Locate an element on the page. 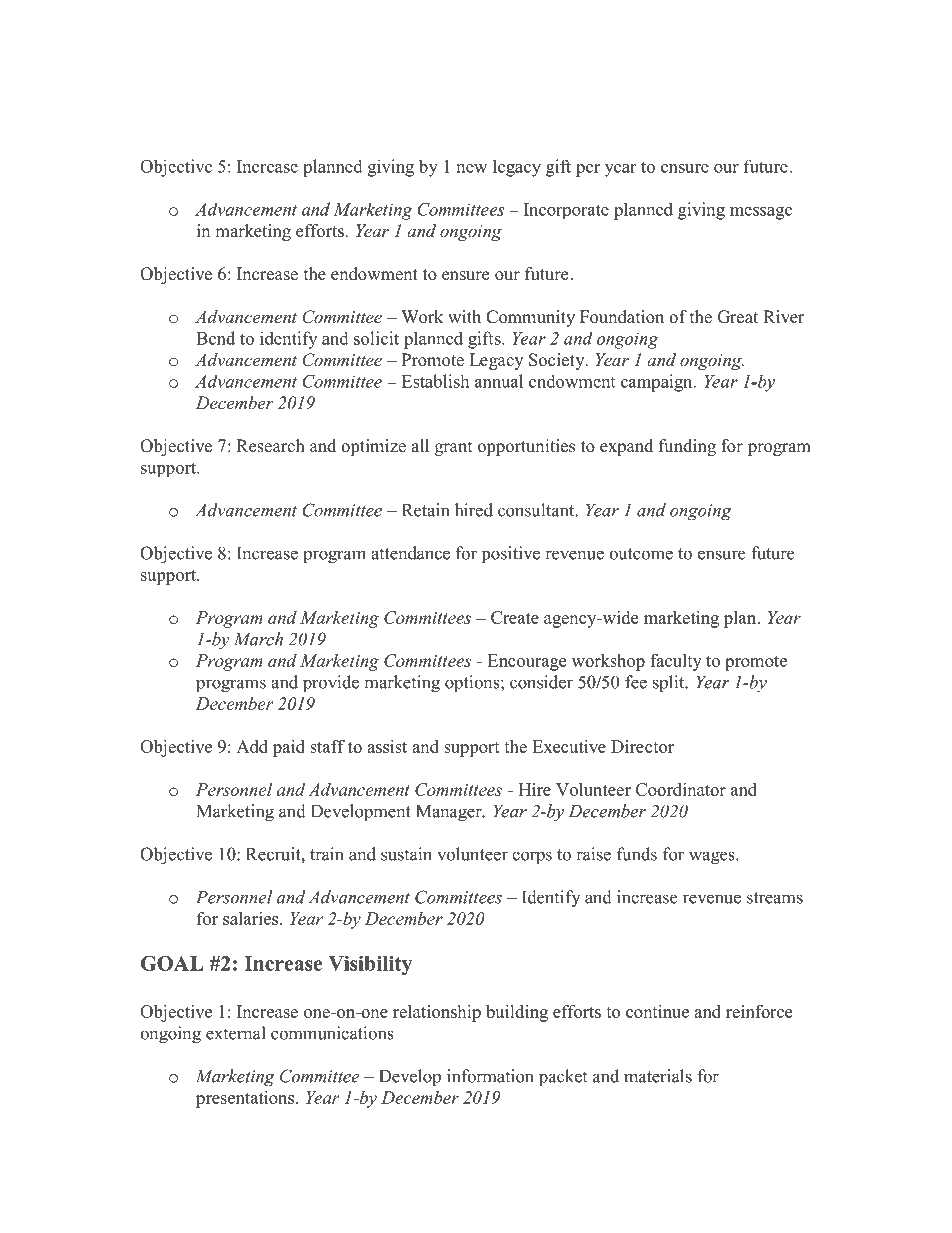 The width and height of the page is (952, 1233). materials is located at coordinates (658, 1076).
